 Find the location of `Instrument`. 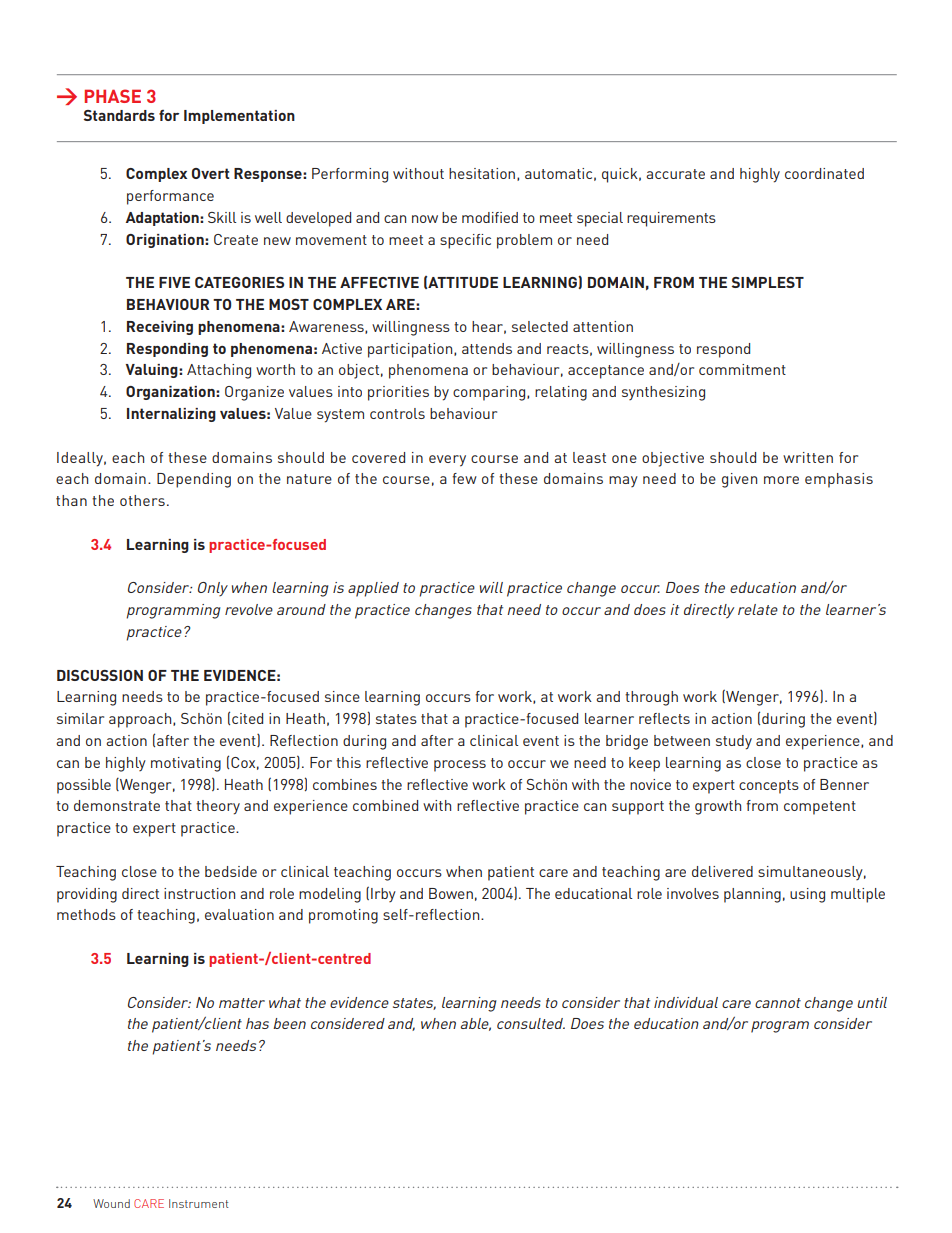

Instrument is located at coordinates (199, 1203).
